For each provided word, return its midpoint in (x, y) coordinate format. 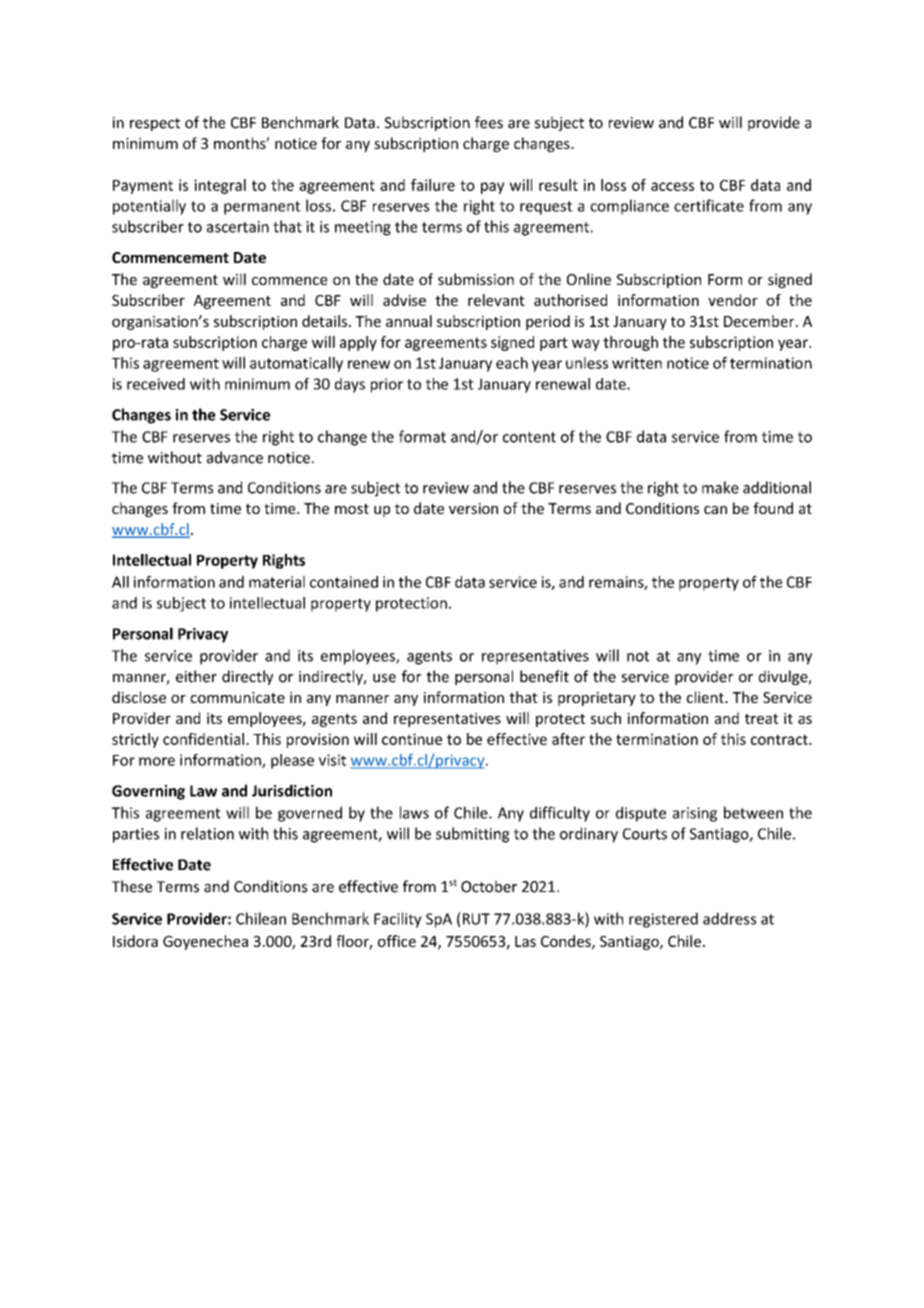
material (277, 582)
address (729, 918)
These (132, 886)
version (473, 508)
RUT (475, 918)
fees (489, 122)
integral (220, 186)
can (715, 510)
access (672, 186)
